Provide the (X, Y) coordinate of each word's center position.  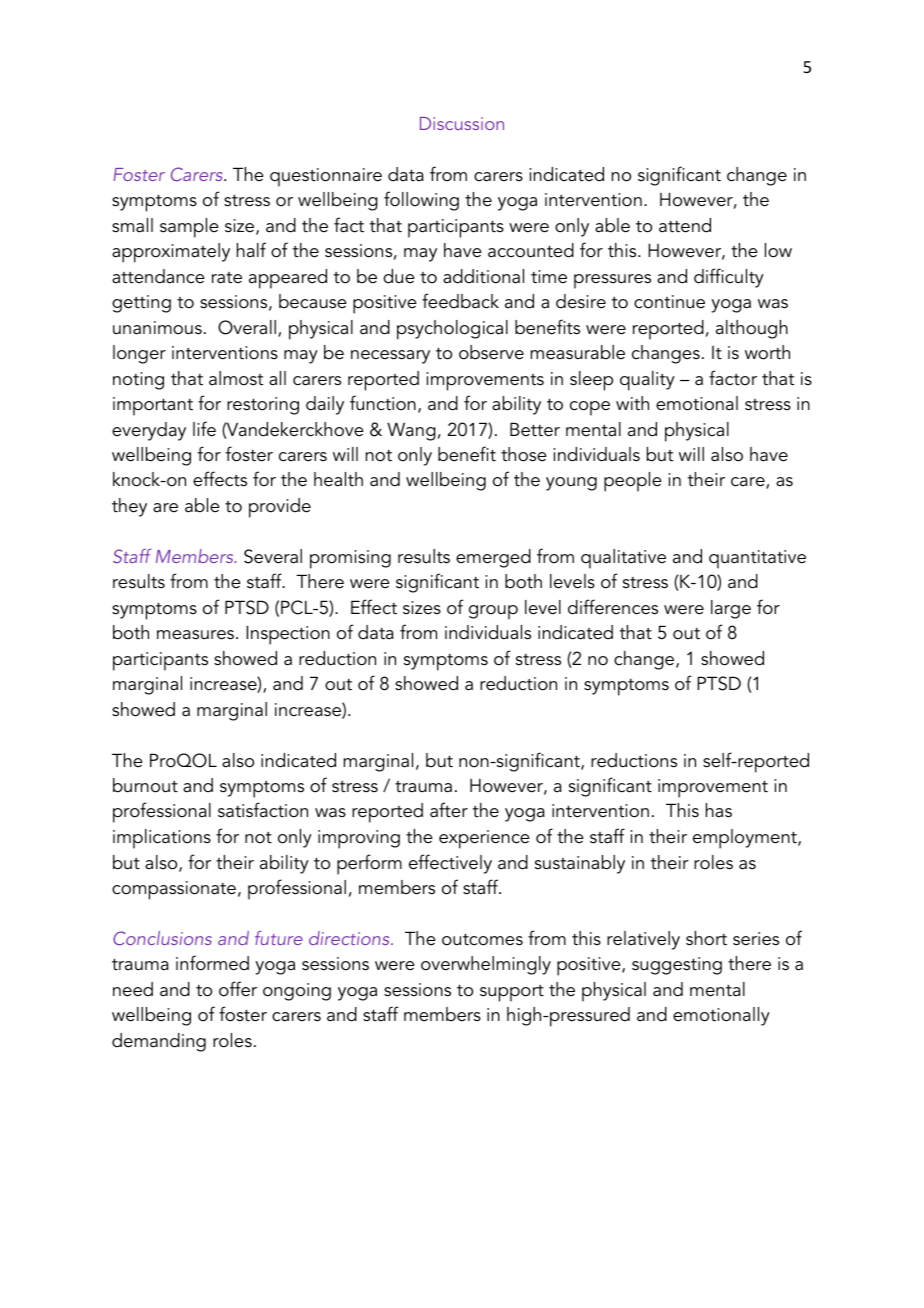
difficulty (729, 278)
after (449, 810)
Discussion (462, 123)
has (719, 810)
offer (238, 989)
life (204, 429)
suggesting (677, 966)
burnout (145, 785)
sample (189, 228)
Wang (411, 431)
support (512, 993)
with (632, 403)
